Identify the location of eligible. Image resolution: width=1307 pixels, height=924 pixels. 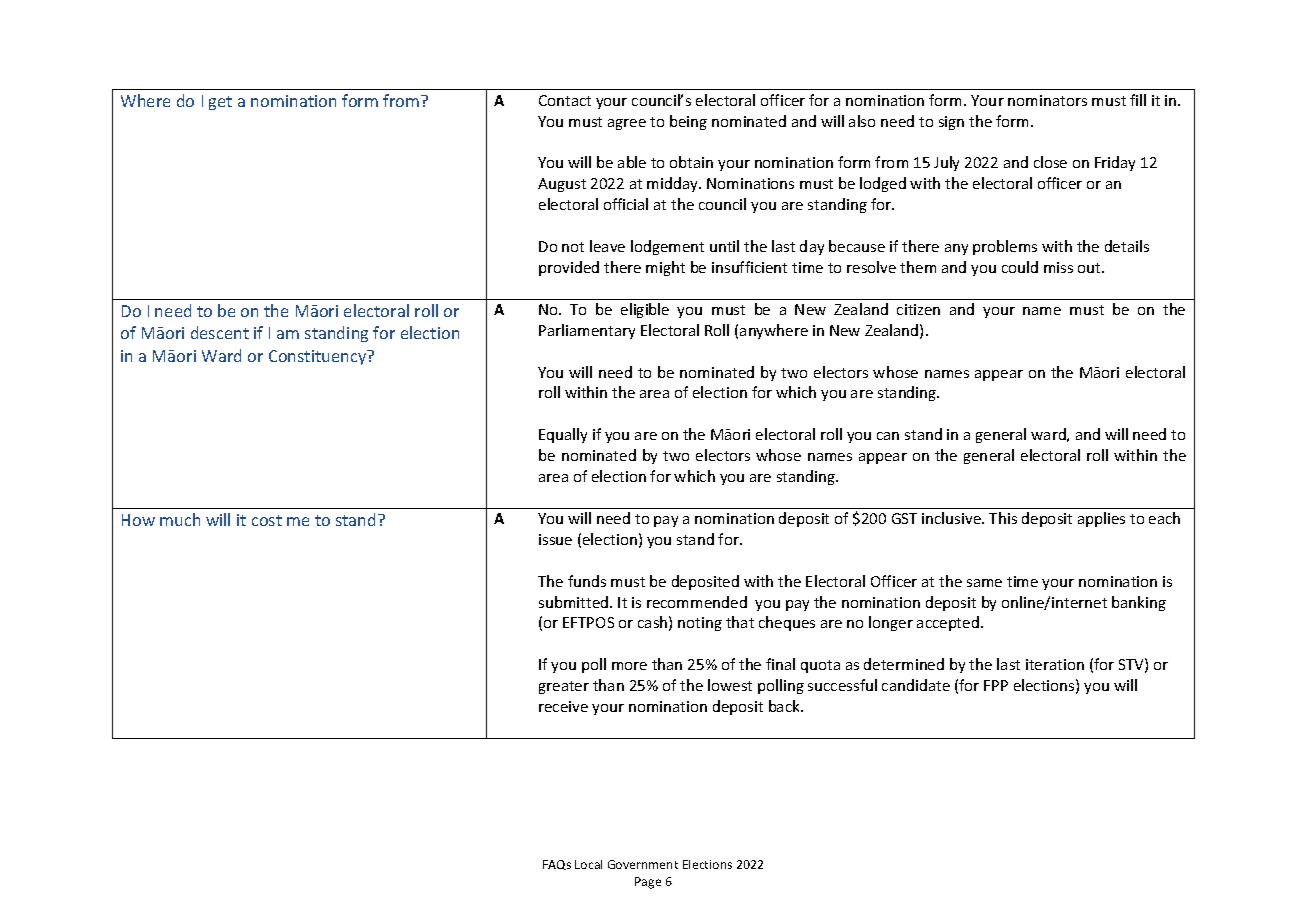
(645, 310).
